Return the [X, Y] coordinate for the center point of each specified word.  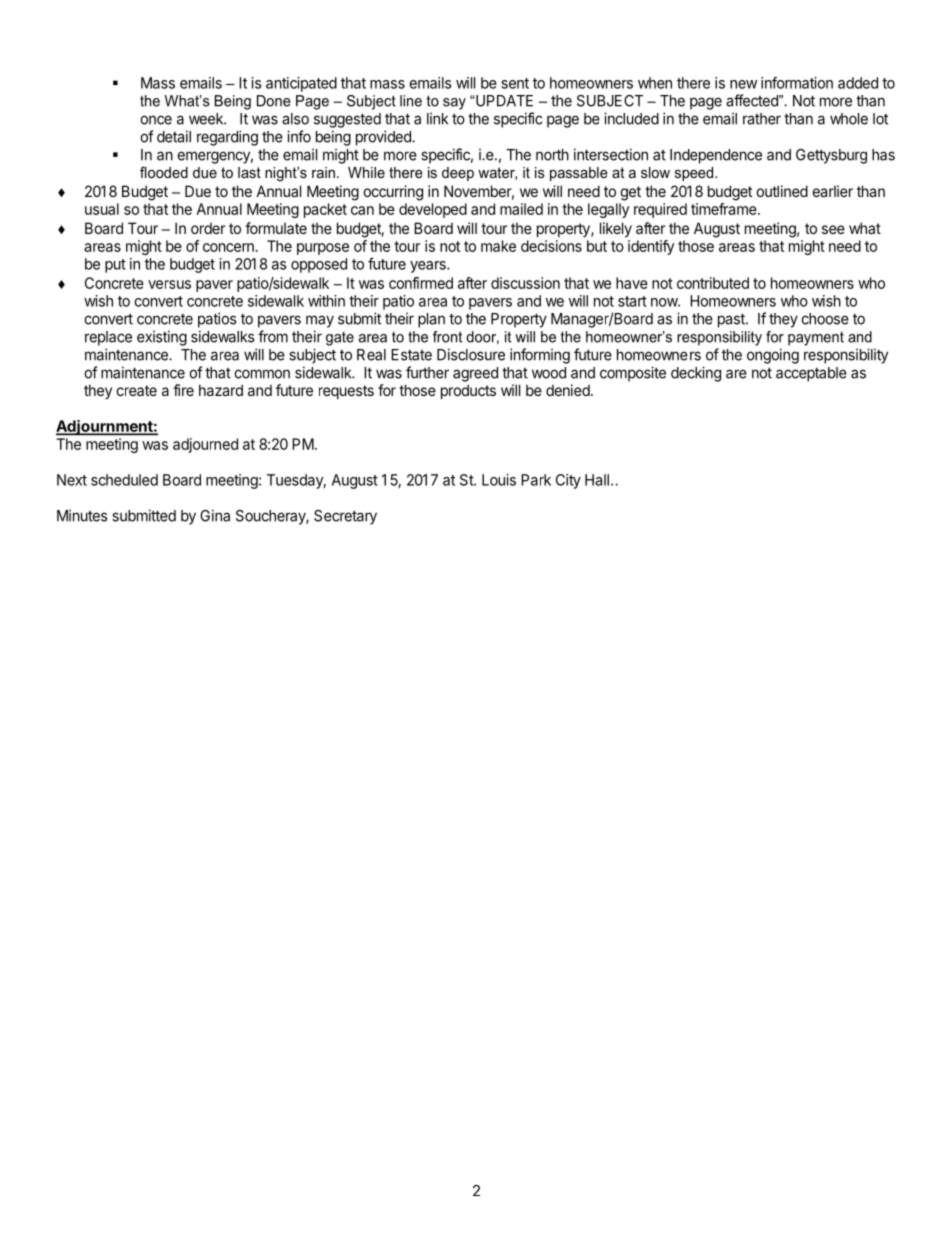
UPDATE [504, 101]
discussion [525, 283]
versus [169, 284]
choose [825, 319]
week [207, 119]
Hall [597, 480]
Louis [499, 480]
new [743, 84]
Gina [215, 515]
